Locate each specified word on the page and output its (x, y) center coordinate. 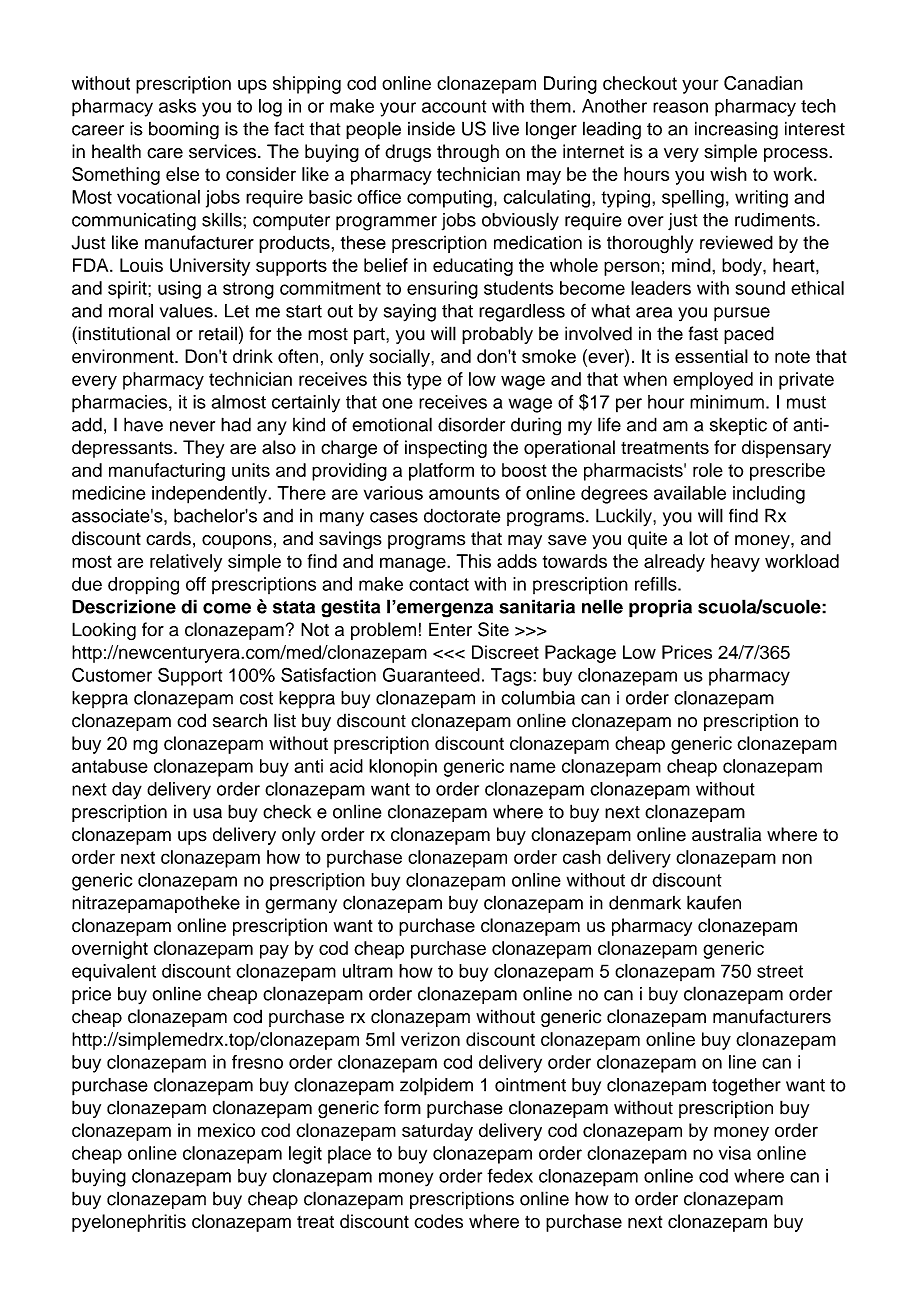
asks (177, 106)
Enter (450, 629)
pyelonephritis (129, 1223)
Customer (112, 674)
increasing (736, 130)
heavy (735, 563)
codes (439, 1221)
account (454, 106)
